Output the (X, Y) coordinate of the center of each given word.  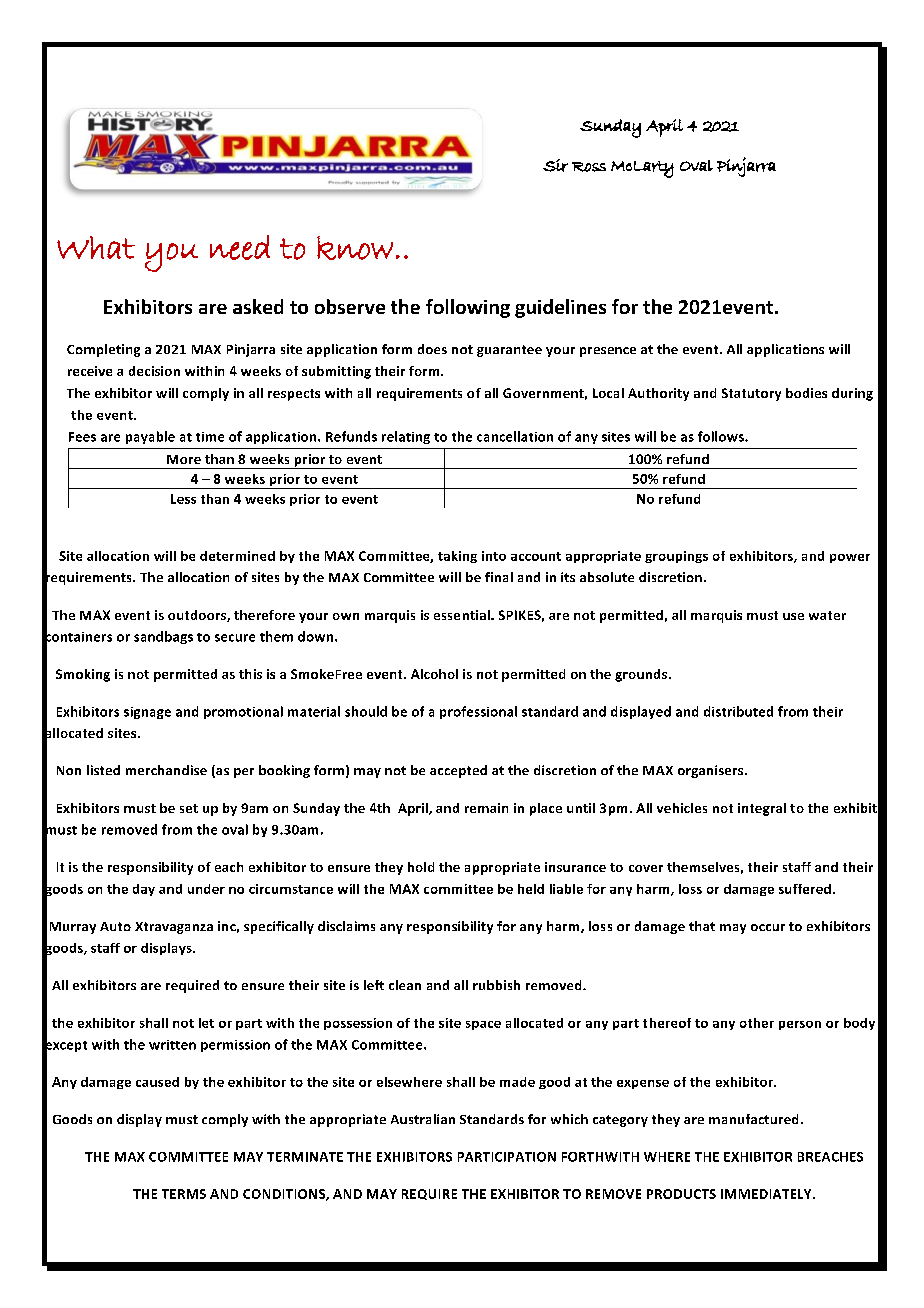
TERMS (184, 1194)
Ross (589, 167)
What (96, 247)
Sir (555, 165)
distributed (738, 711)
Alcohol (434, 674)
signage (147, 713)
